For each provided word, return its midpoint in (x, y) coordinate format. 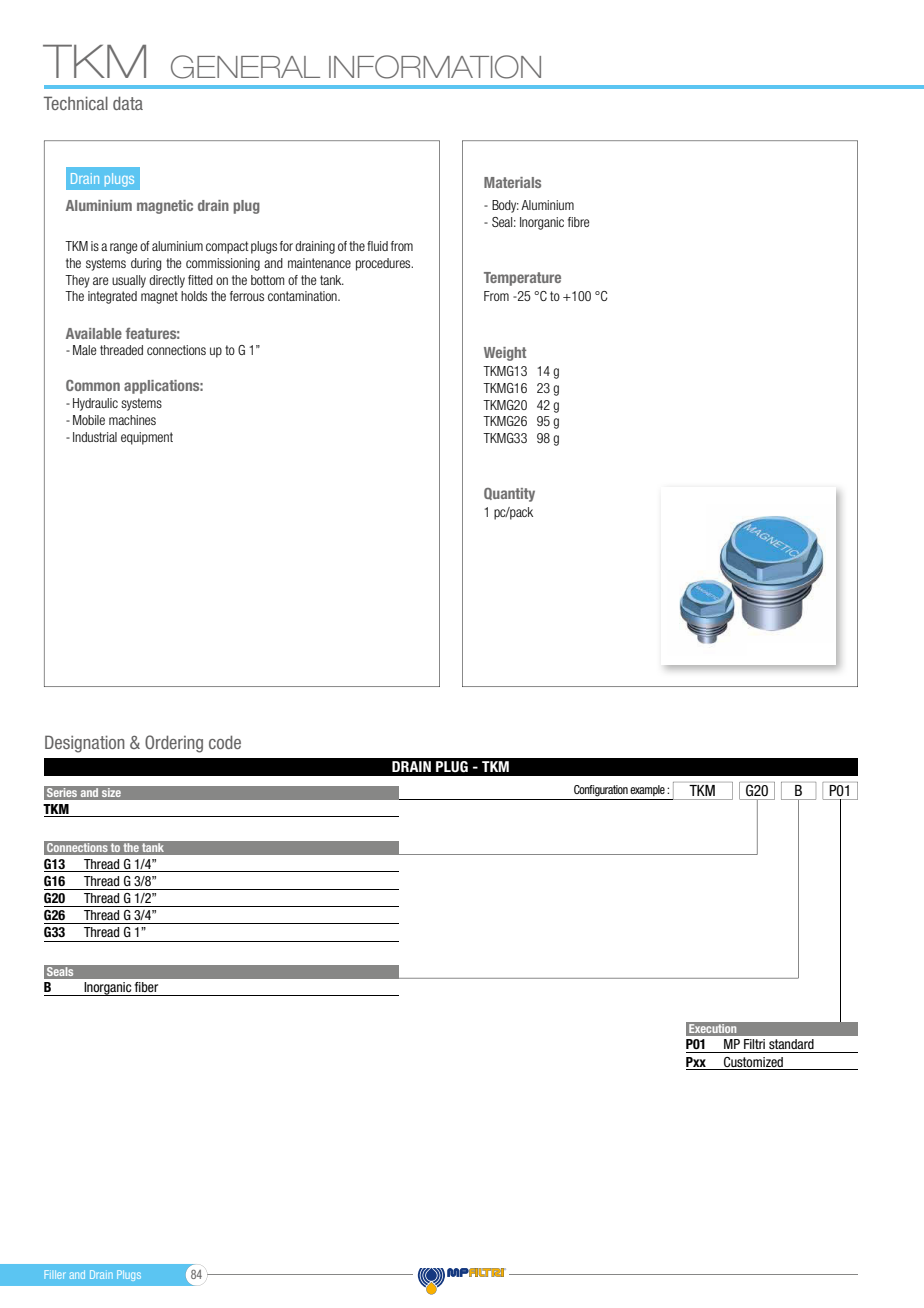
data (128, 103)
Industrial (95, 437)
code (225, 742)
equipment (147, 438)
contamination (303, 296)
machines (132, 420)
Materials (512, 182)
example (647, 790)
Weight (505, 354)
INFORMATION (435, 67)
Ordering (174, 744)
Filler (55, 1274)
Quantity (509, 495)
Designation (85, 744)
